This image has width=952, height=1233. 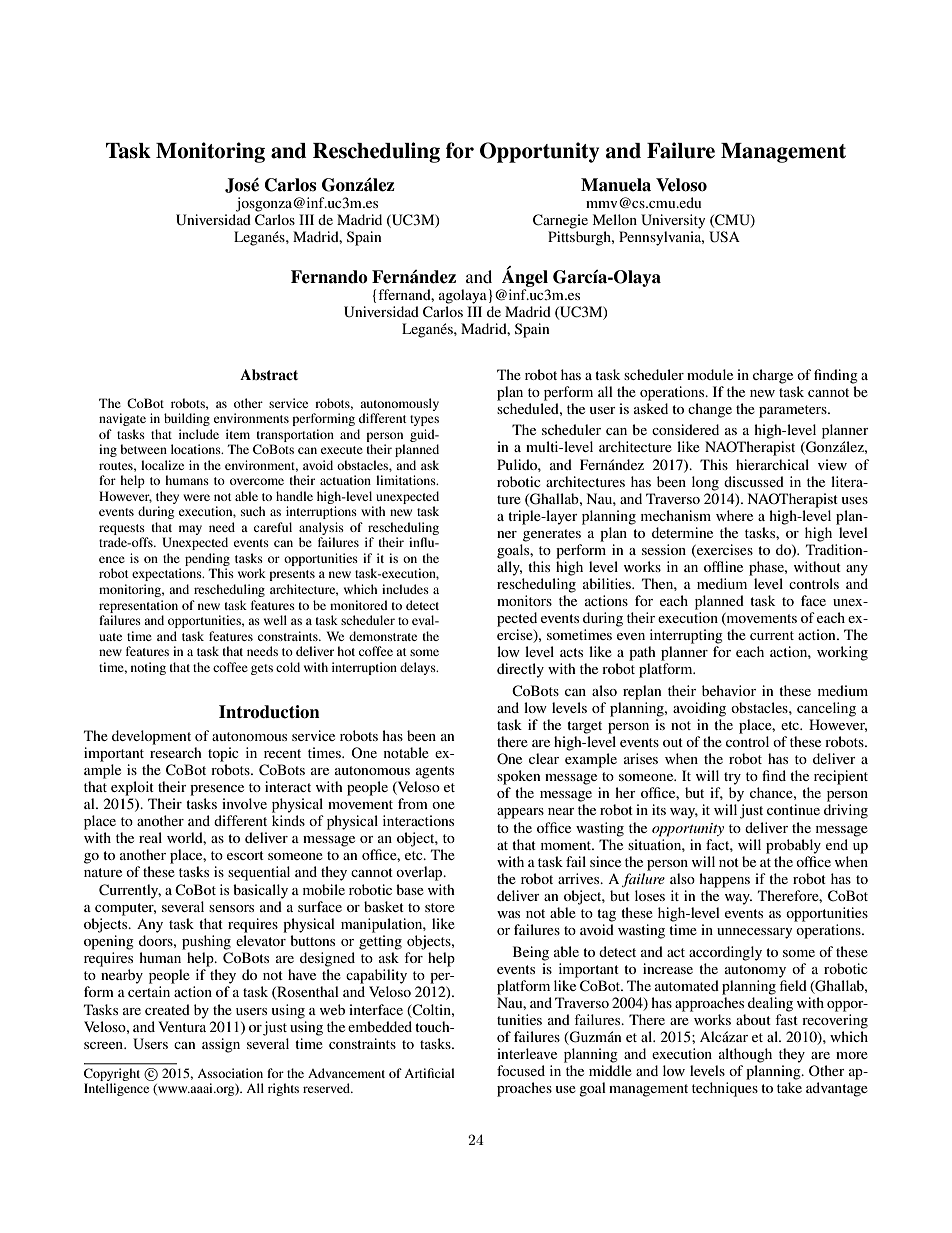 I want to click on noting, so click(x=148, y=668).
